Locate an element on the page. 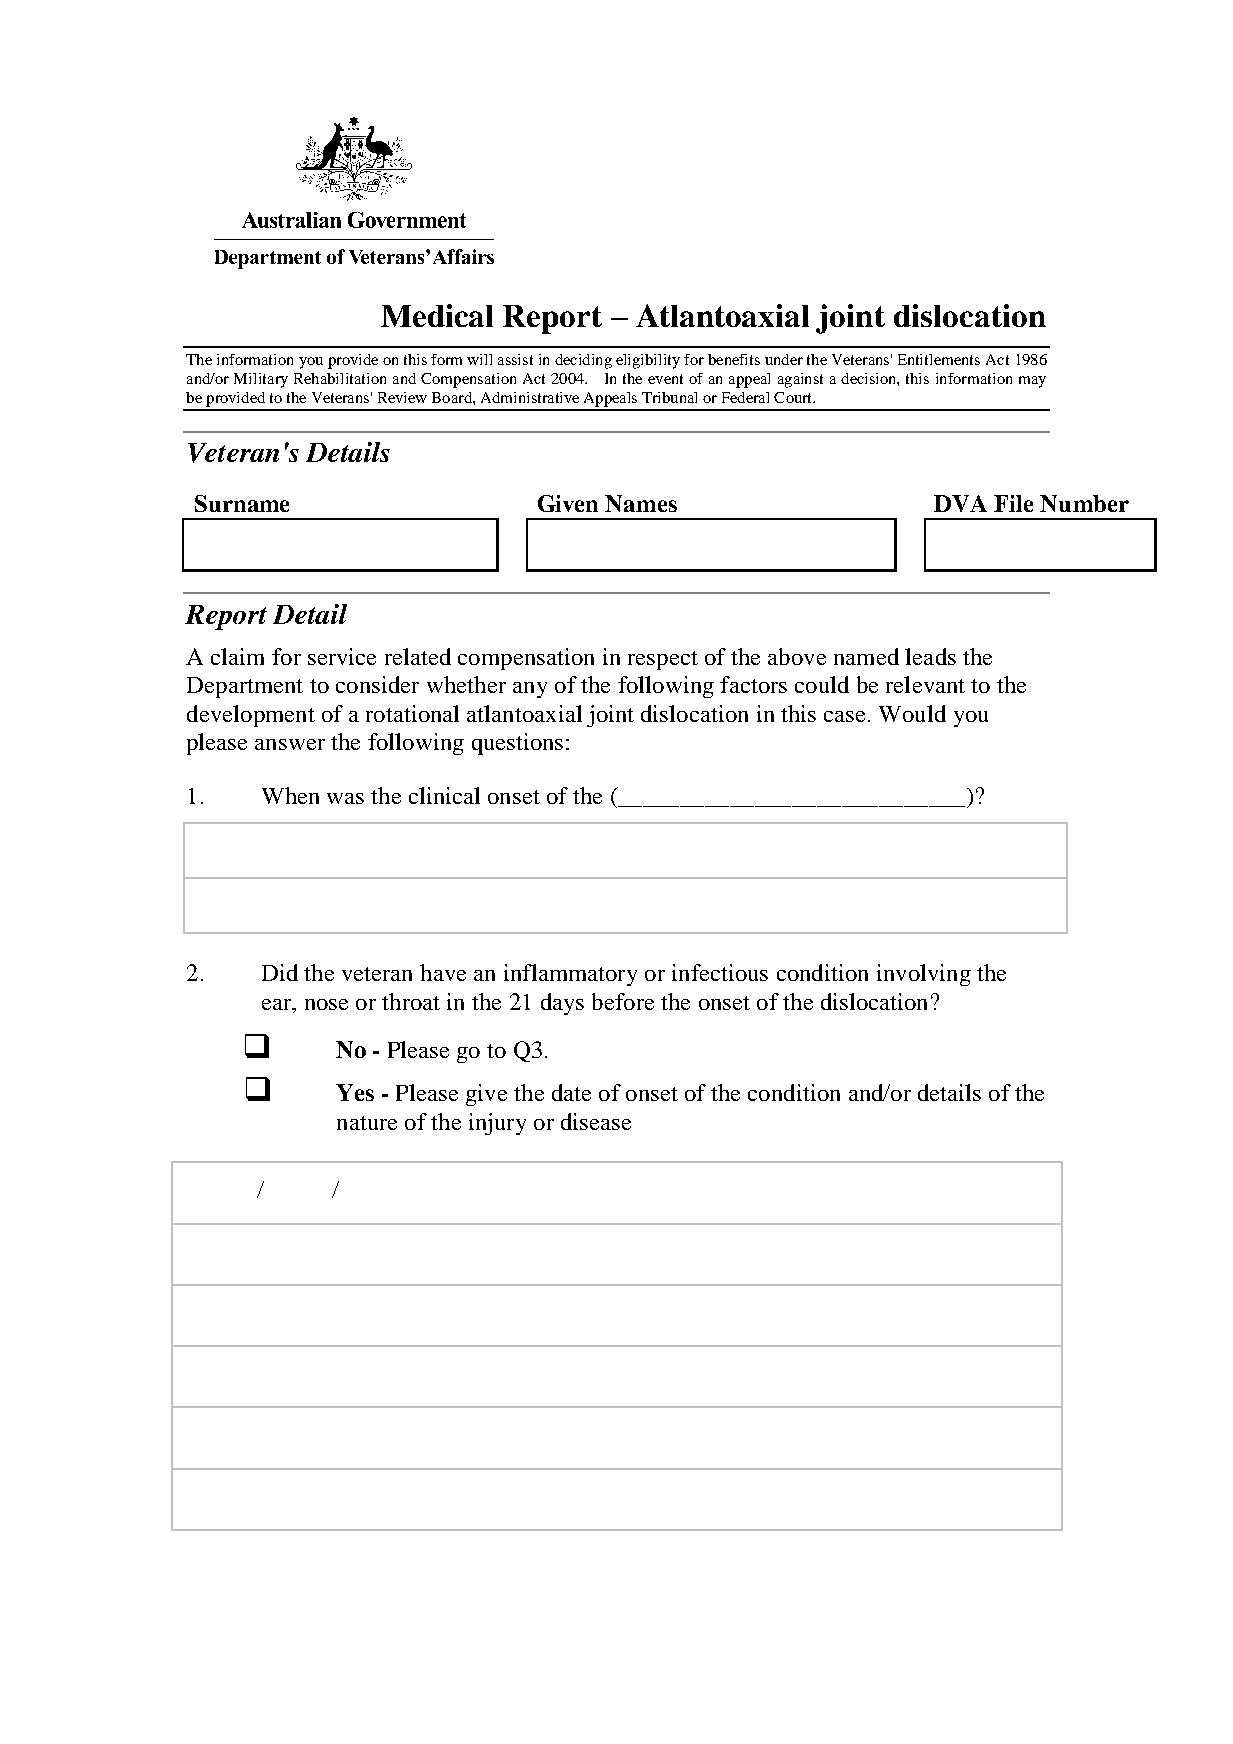 The image size is (1233, 1744). leads is located at coordinates (930, 656).
